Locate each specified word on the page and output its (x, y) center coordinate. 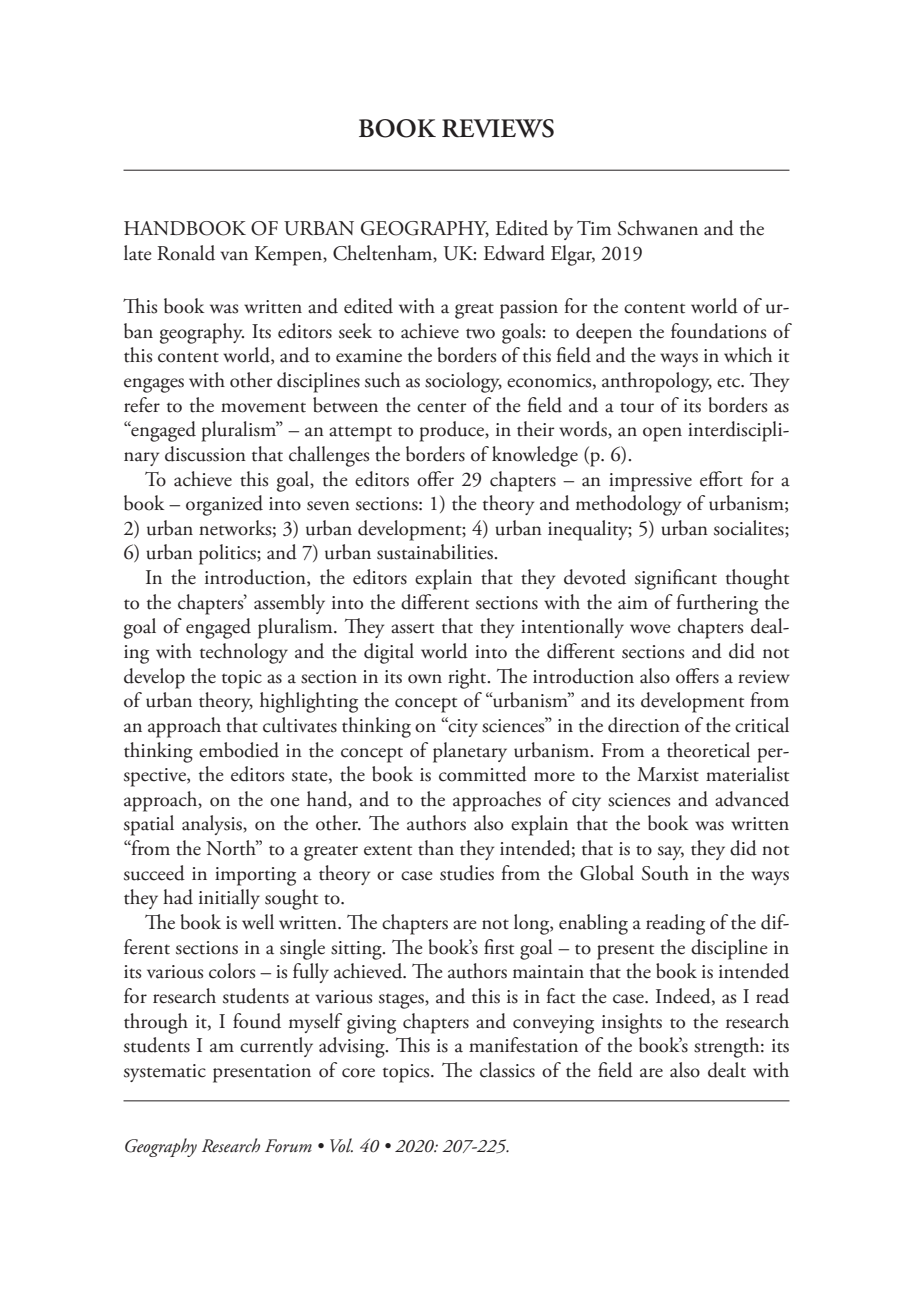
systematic (165, 1073)
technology (244, 653)
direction (644, 725)
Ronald (186, 253)
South (665, 873)
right (468, 678)
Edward (514, 253)
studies (467, 873)
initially (229, 899)
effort (721, 479)
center (442, 407)
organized (224, 505)
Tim (594, 228)
